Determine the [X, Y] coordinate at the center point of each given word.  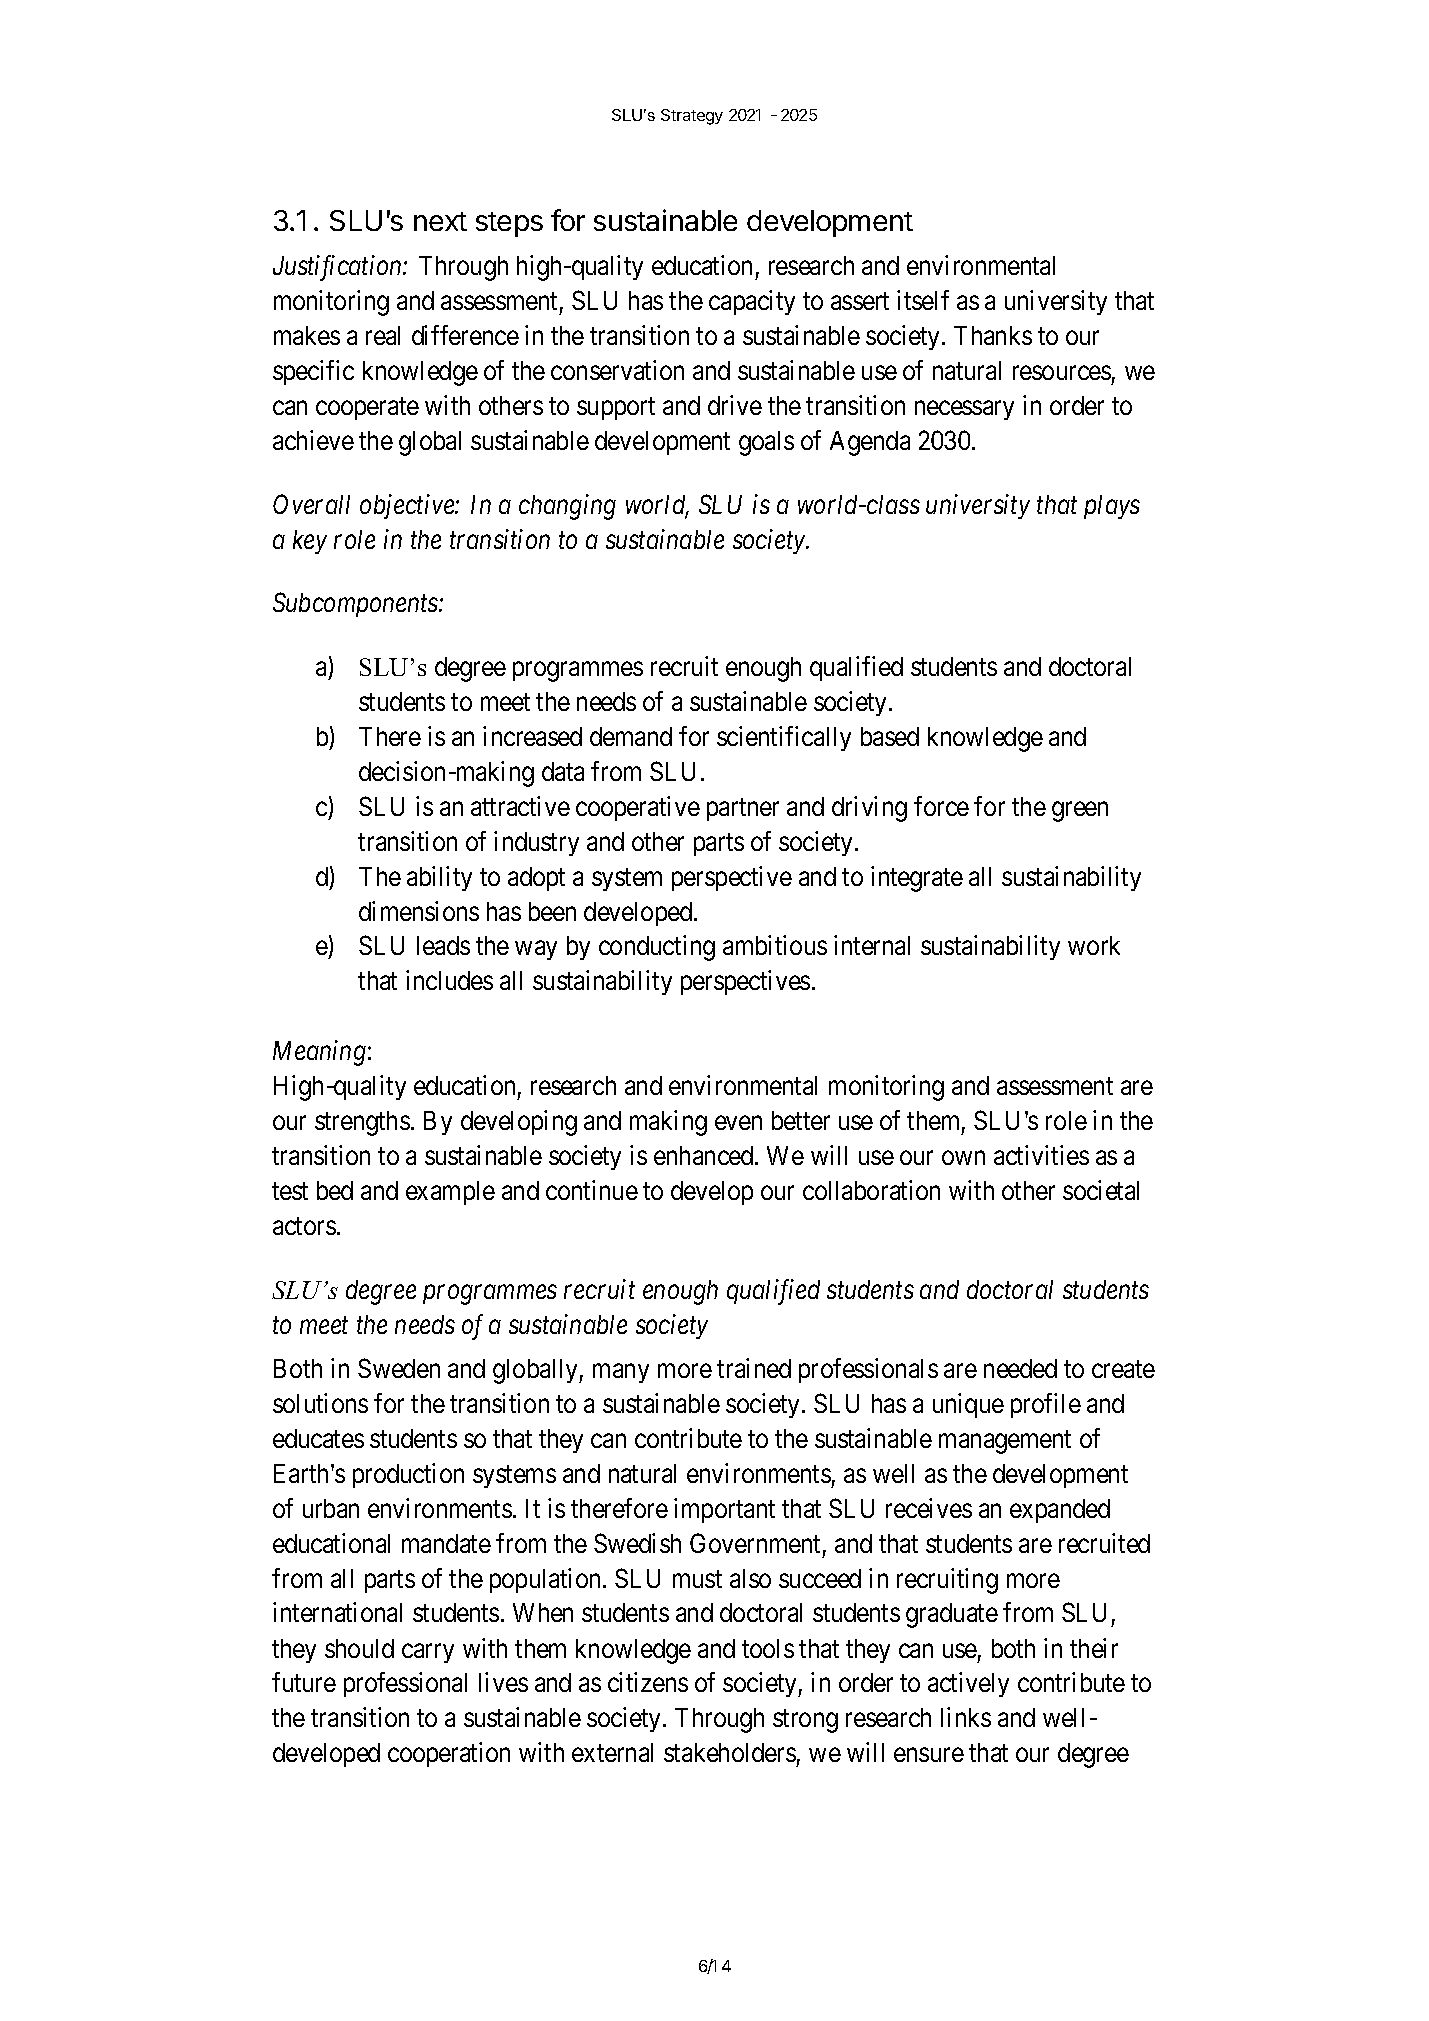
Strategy [692, 117]
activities [1041, 1155]
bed [335, 1190]
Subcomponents [356, 604]
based [890, 736]
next [440, 221]
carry [428, 1653]
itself [923, 300]
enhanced [705, 1155]
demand [631, 736]
